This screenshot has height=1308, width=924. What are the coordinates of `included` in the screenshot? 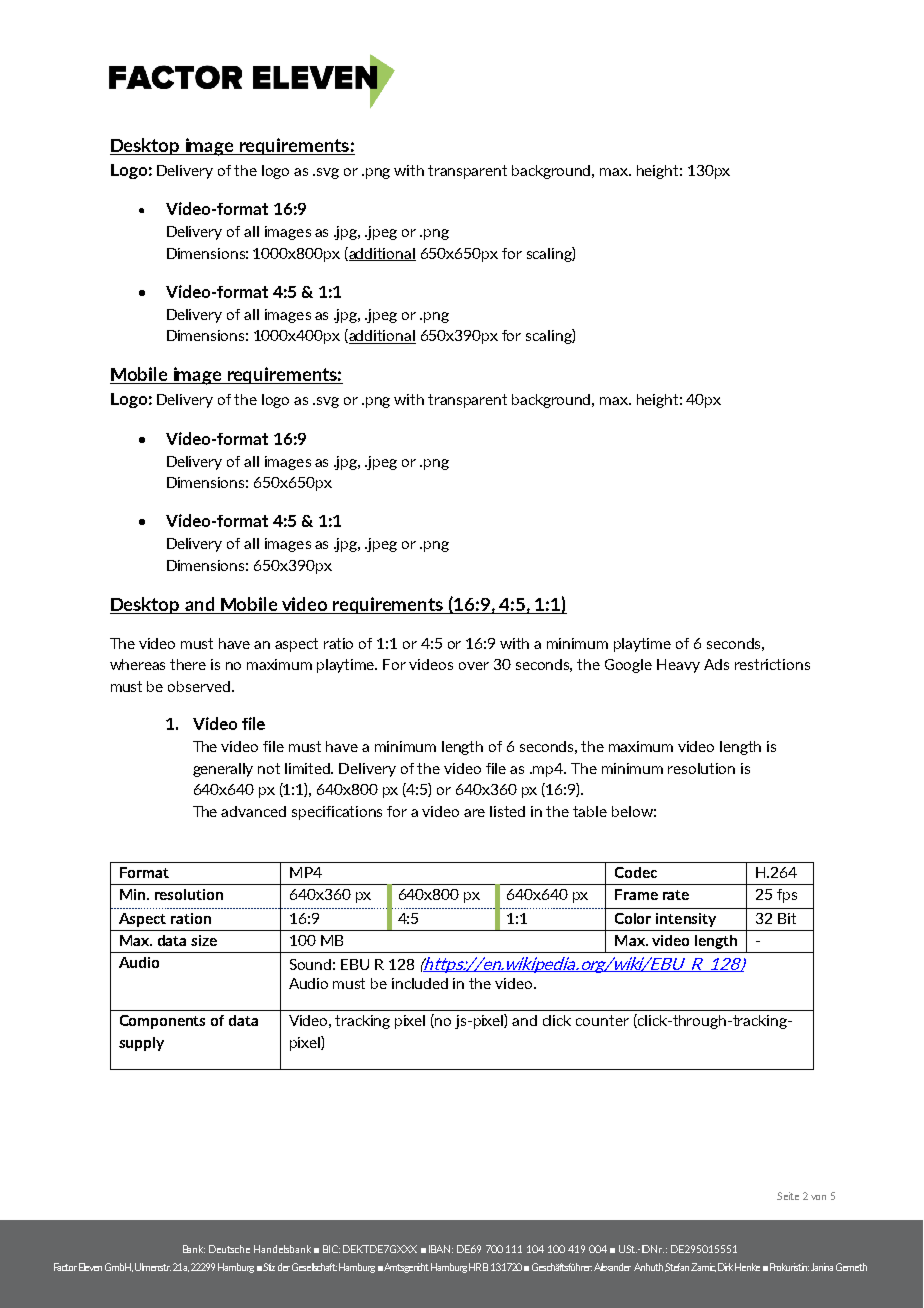 It's located at (420, 983).
